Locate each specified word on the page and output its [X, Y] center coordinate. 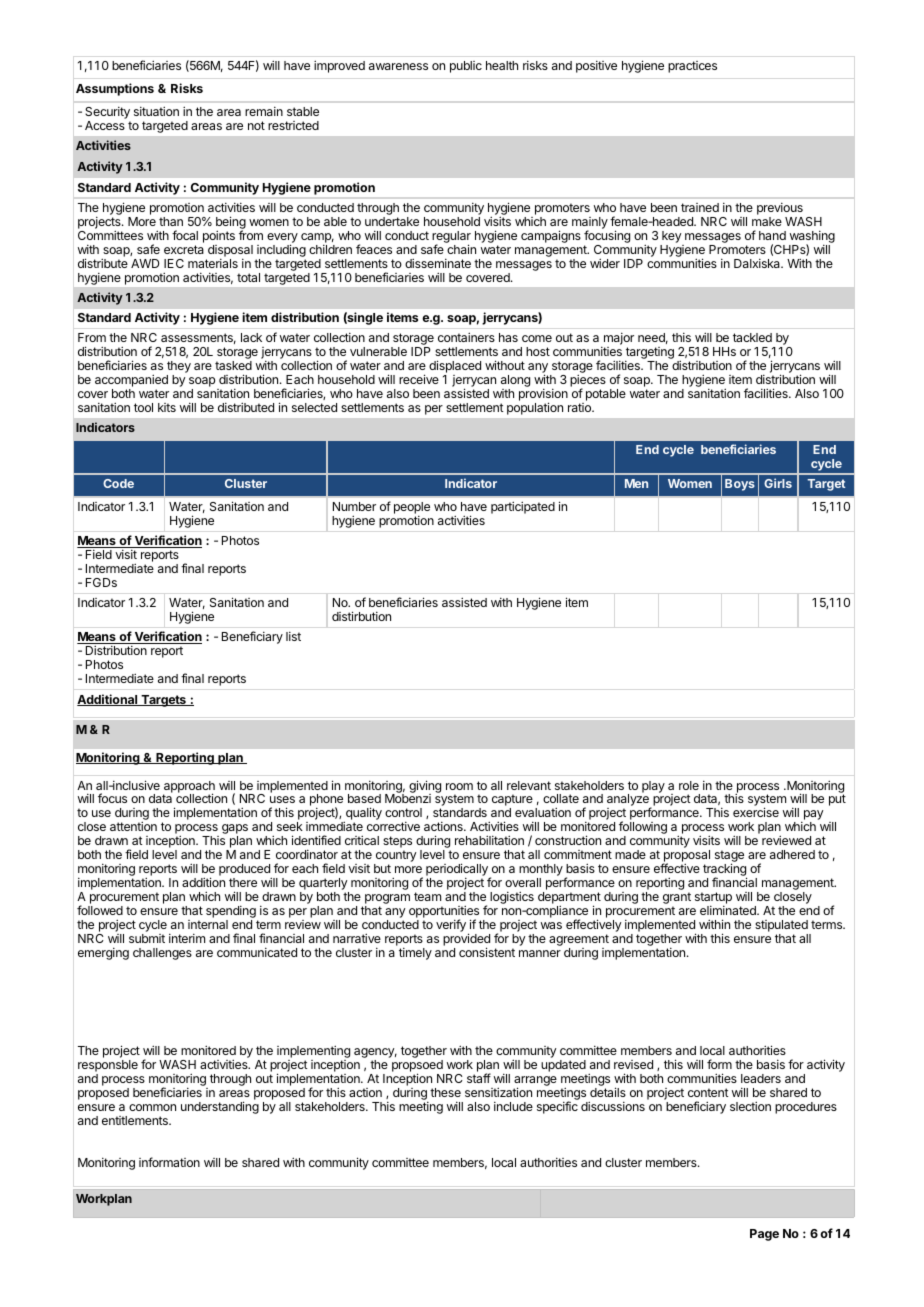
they [179, 368]
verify [451, 925]
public [466, 67]
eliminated [729, 910]
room [459, 786]
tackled [752, 337]
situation [156, 111]
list [293, 636]
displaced [455, 368]
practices [692, 67]
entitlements [136, 1120]
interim [187, 938]
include [513, 1106]
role [689, 785]
